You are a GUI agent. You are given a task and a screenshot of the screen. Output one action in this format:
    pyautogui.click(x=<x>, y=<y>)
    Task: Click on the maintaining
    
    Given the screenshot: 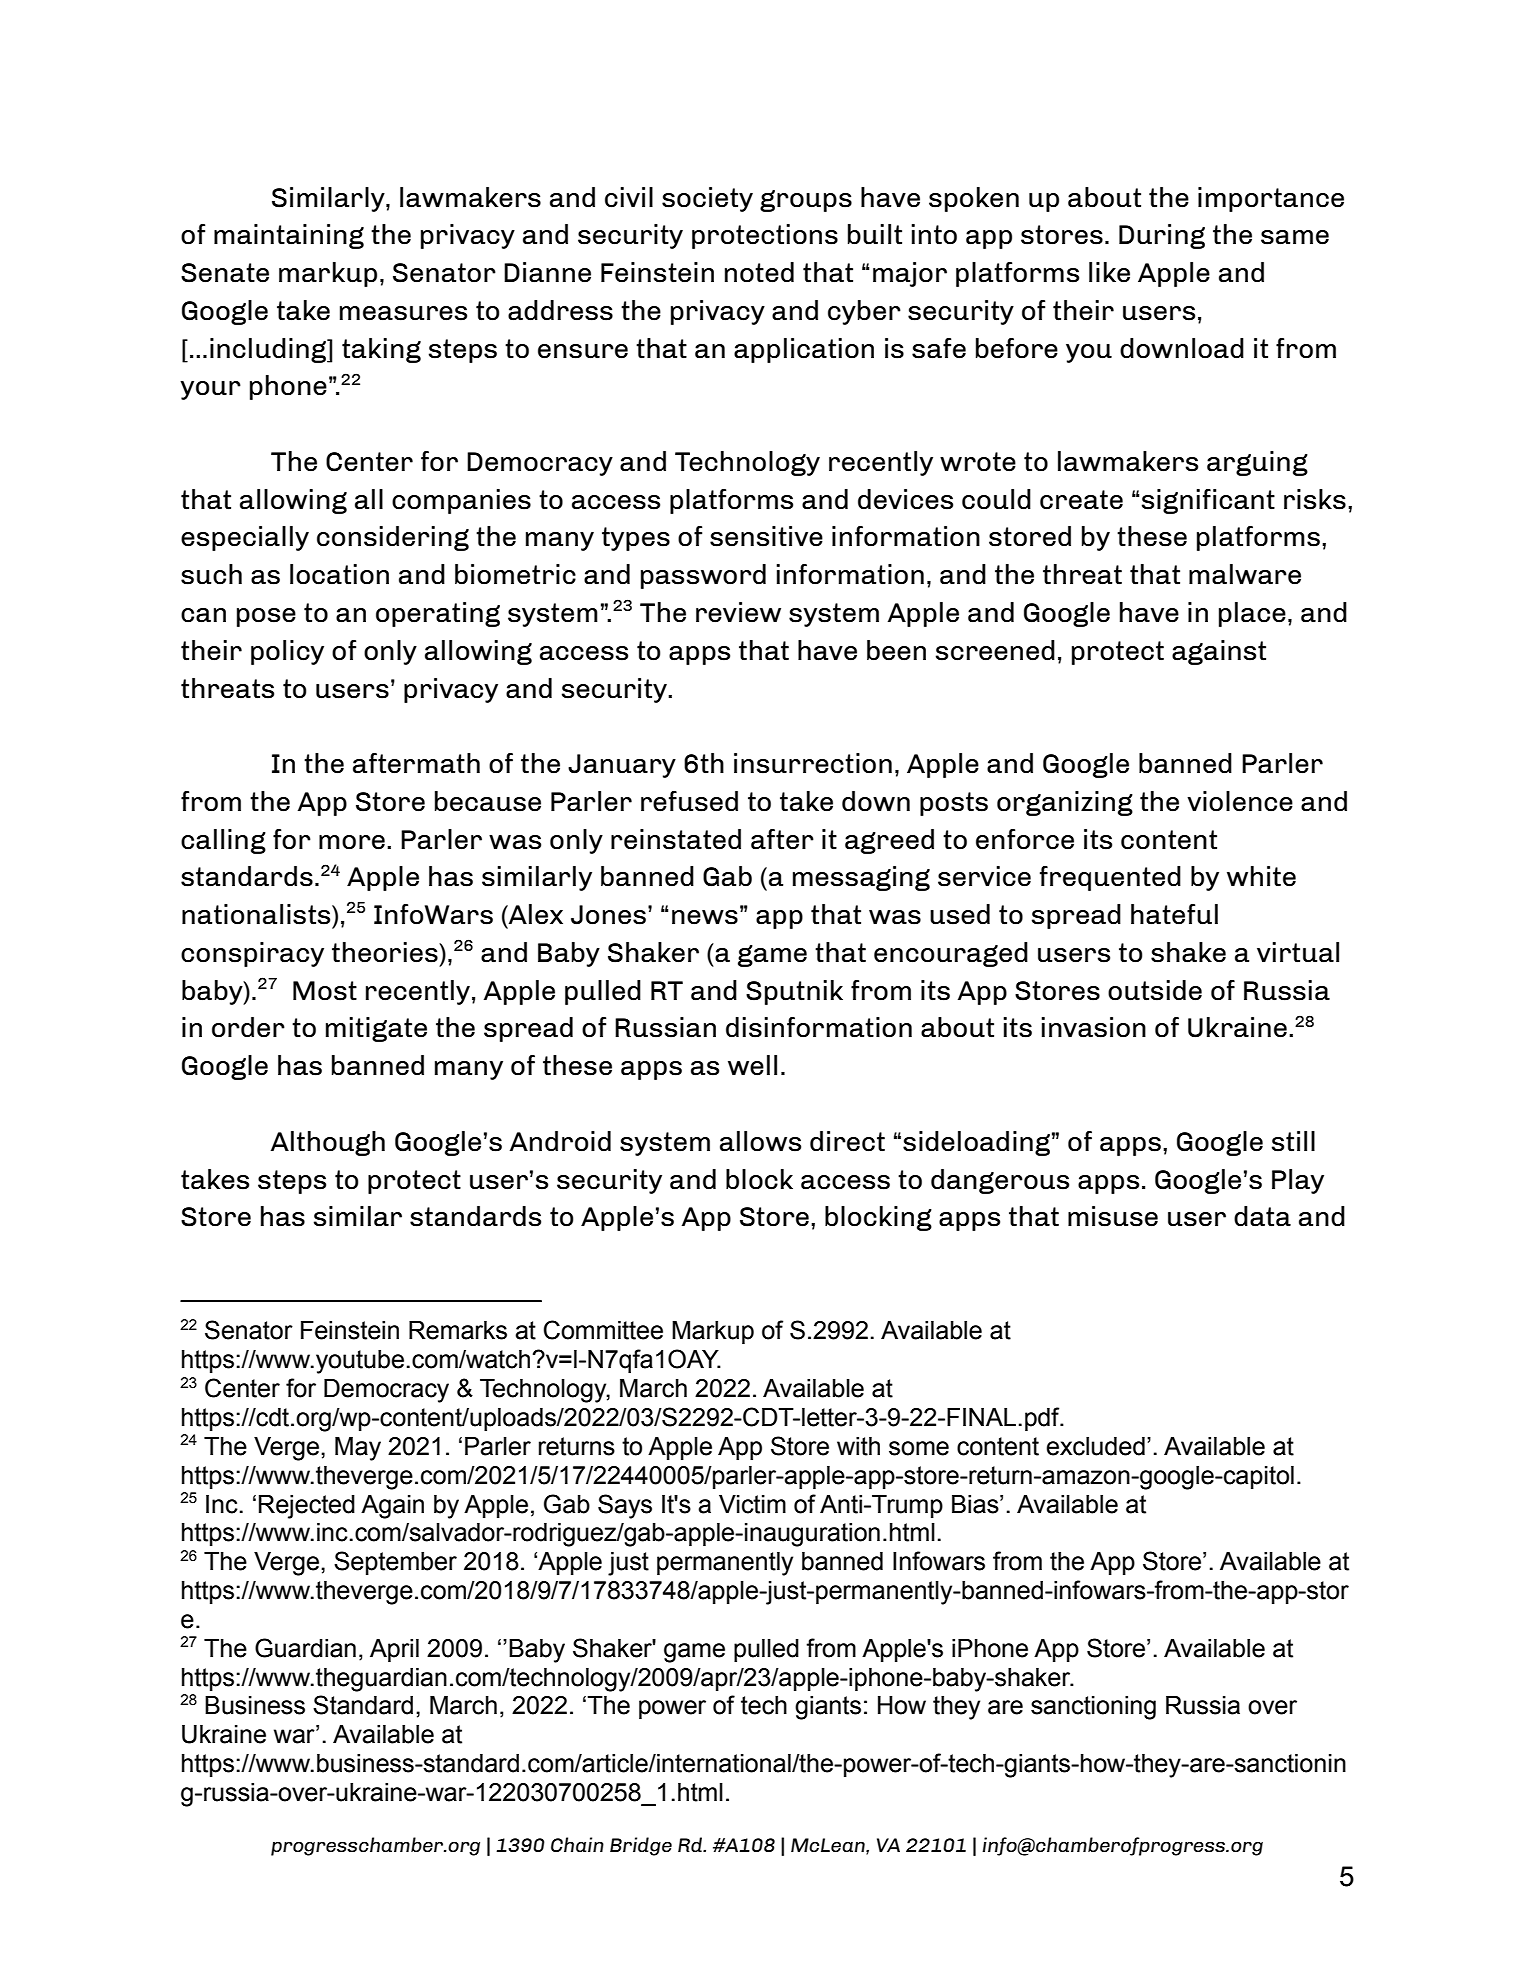 What is the action you would take?
    pyautogui.click(x=289, y=236)
